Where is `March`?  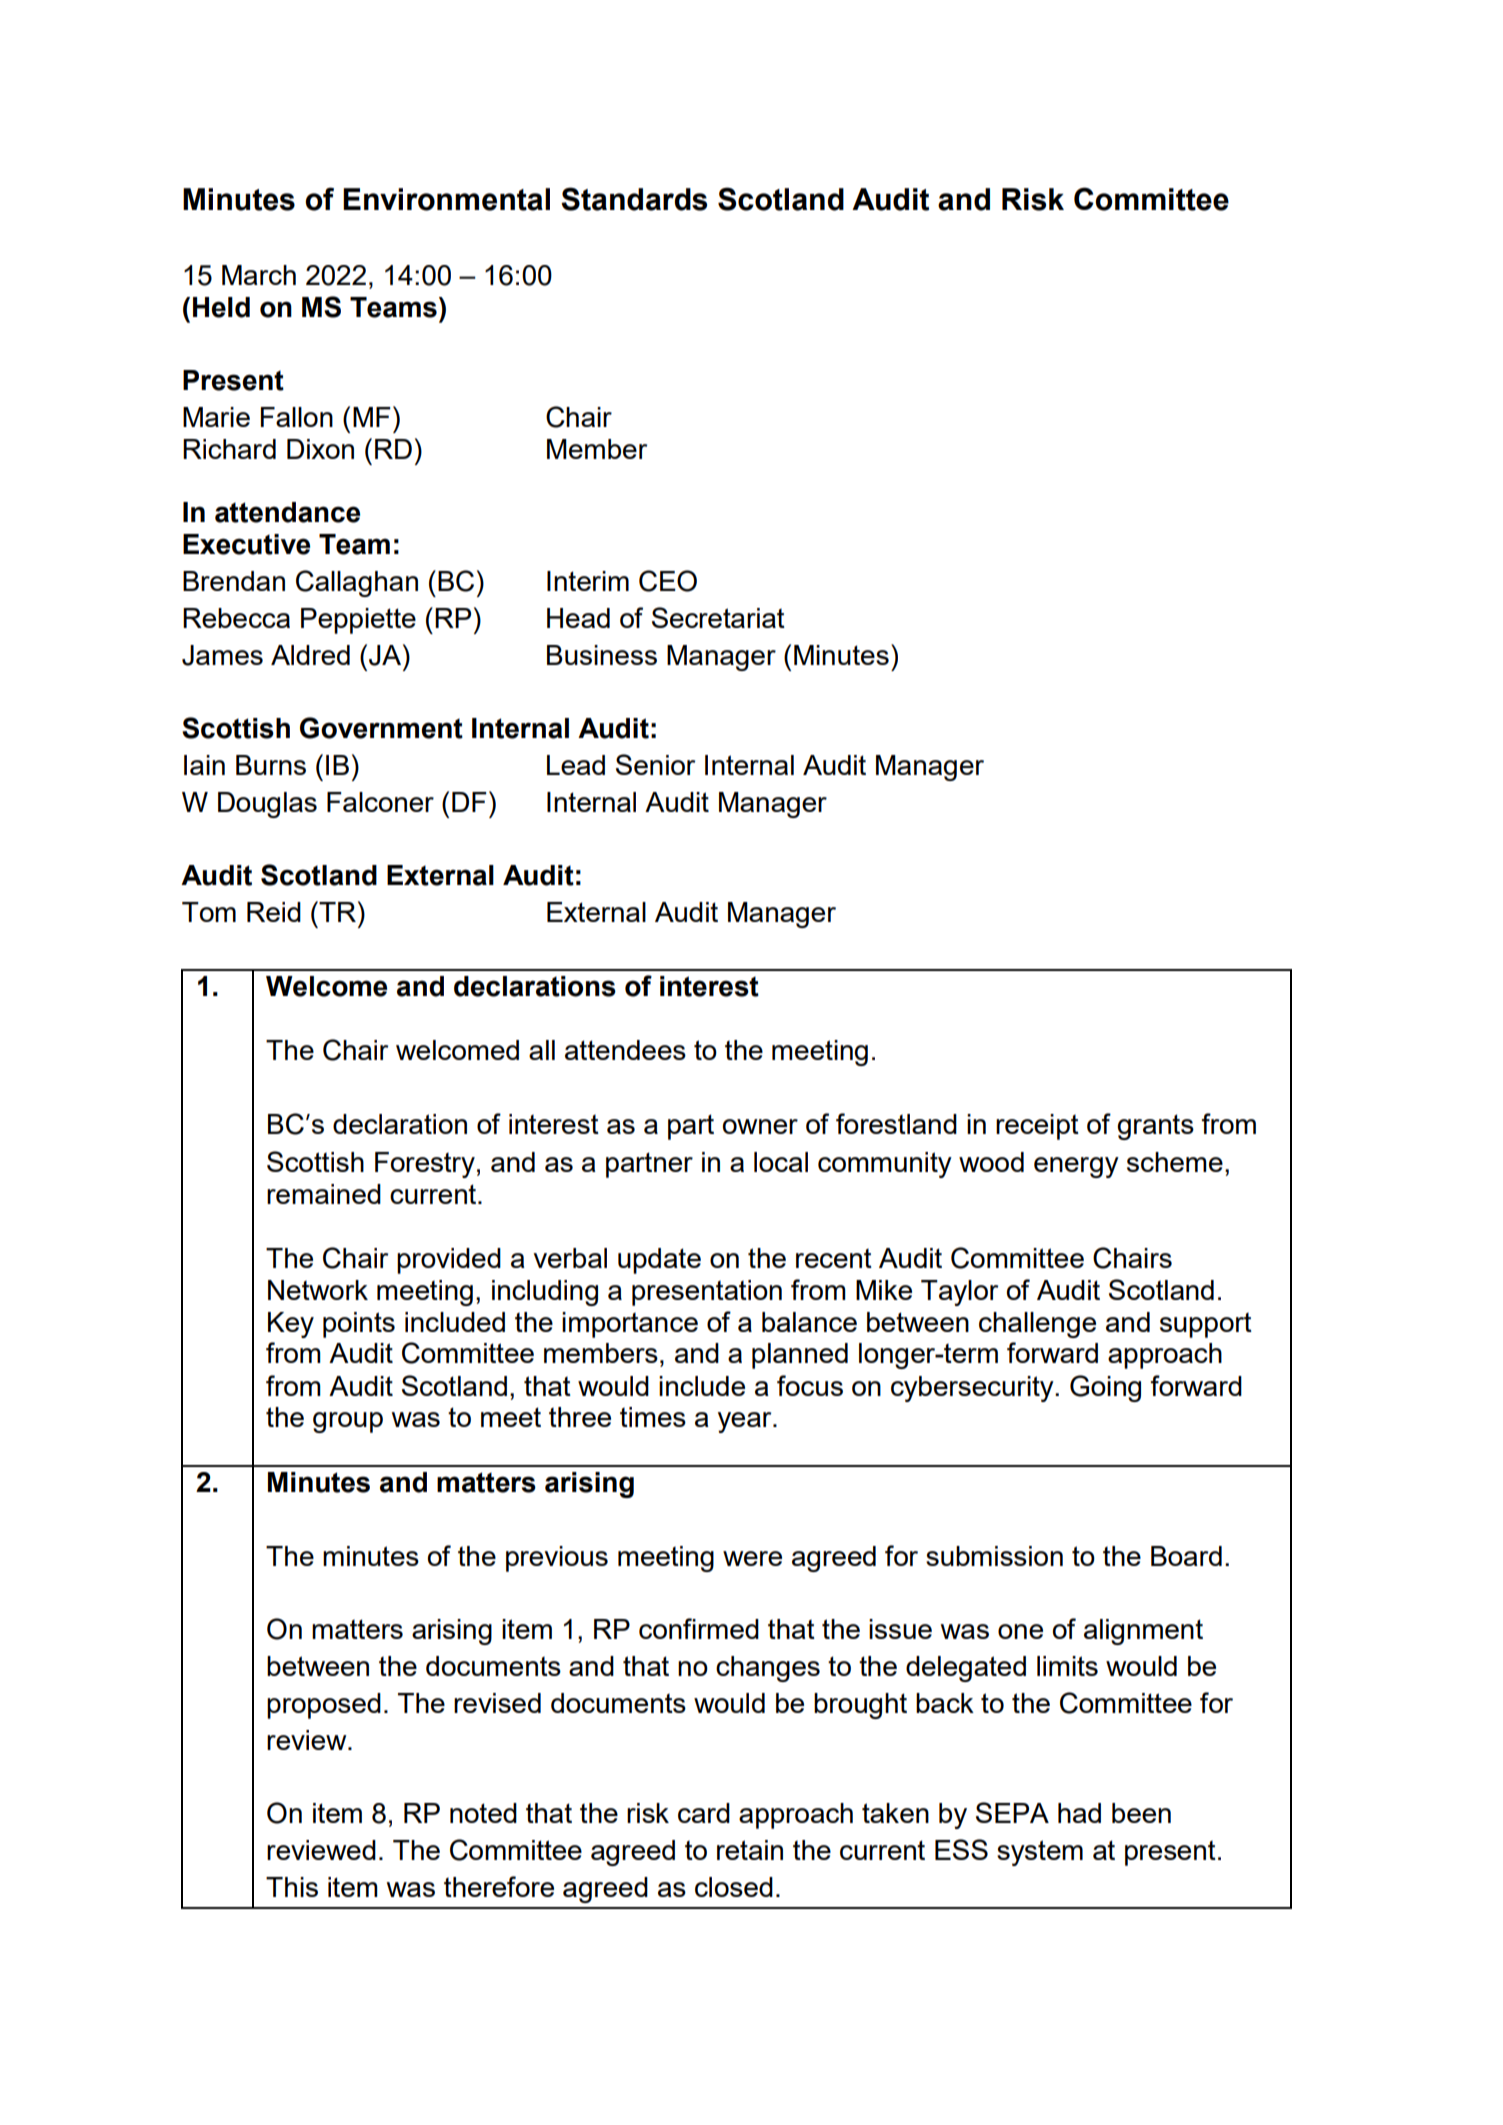 March is located at coordinates (259, 275).
